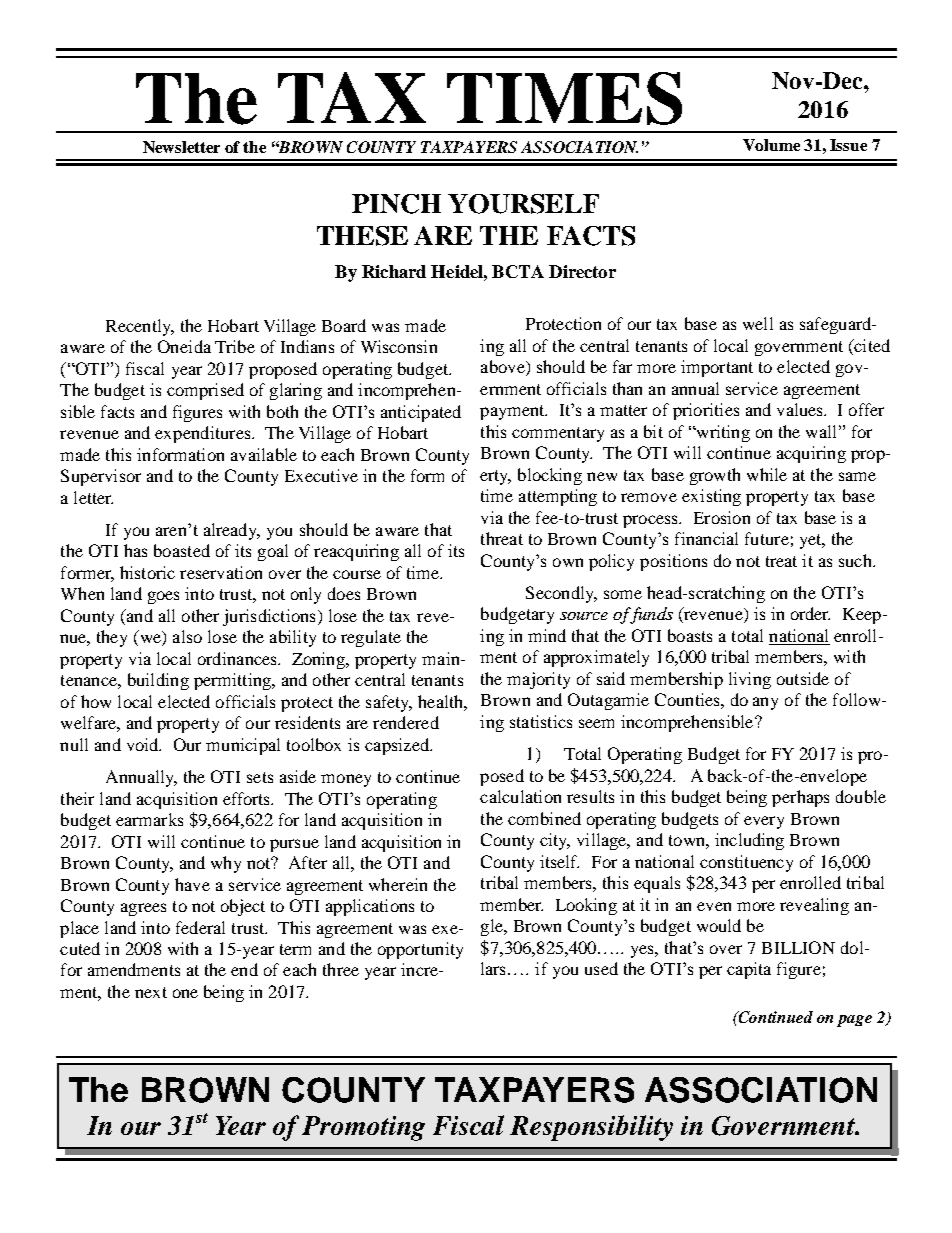 The image size is (952, 1233). Describe the element at coordinates (520, 796) in the screenshot. I see `calculation` at that location.
